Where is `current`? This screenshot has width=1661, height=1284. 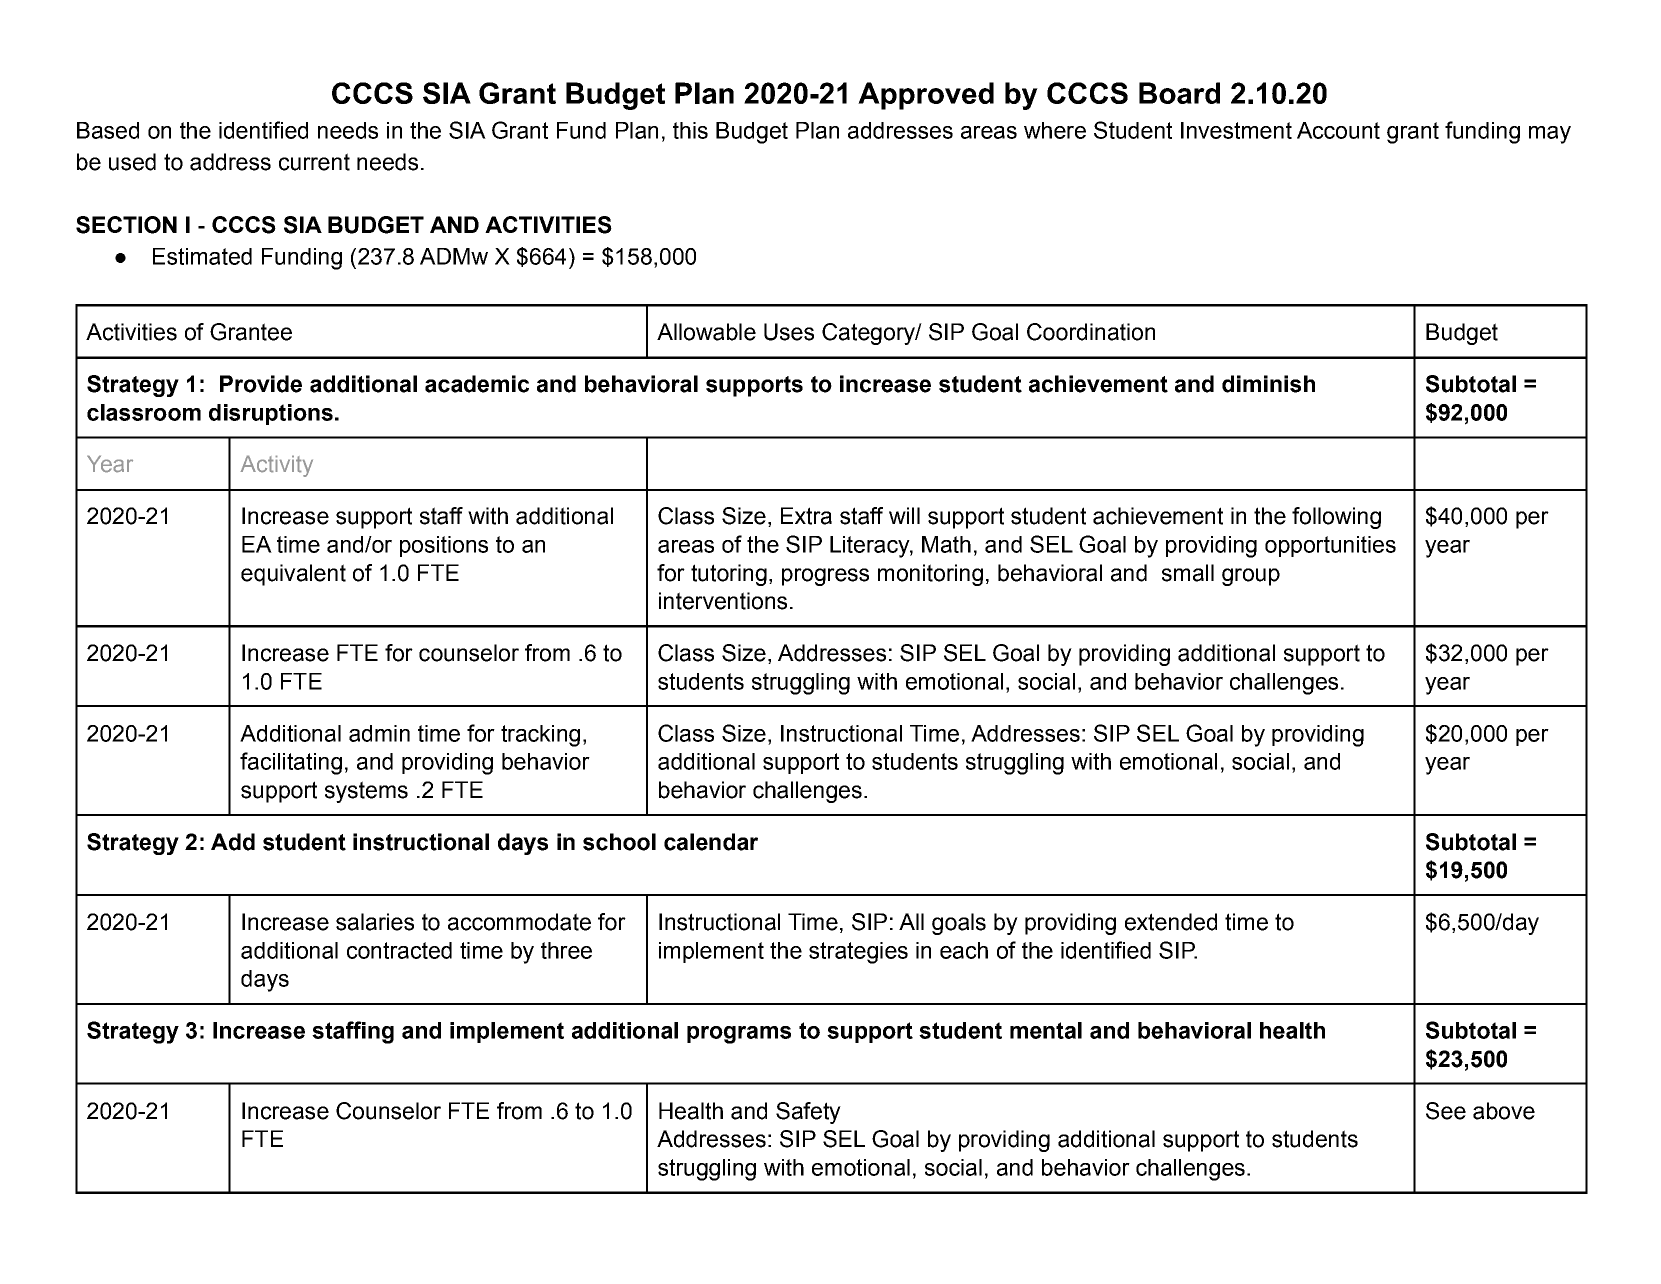 current is located at coordinates (314, 162).
